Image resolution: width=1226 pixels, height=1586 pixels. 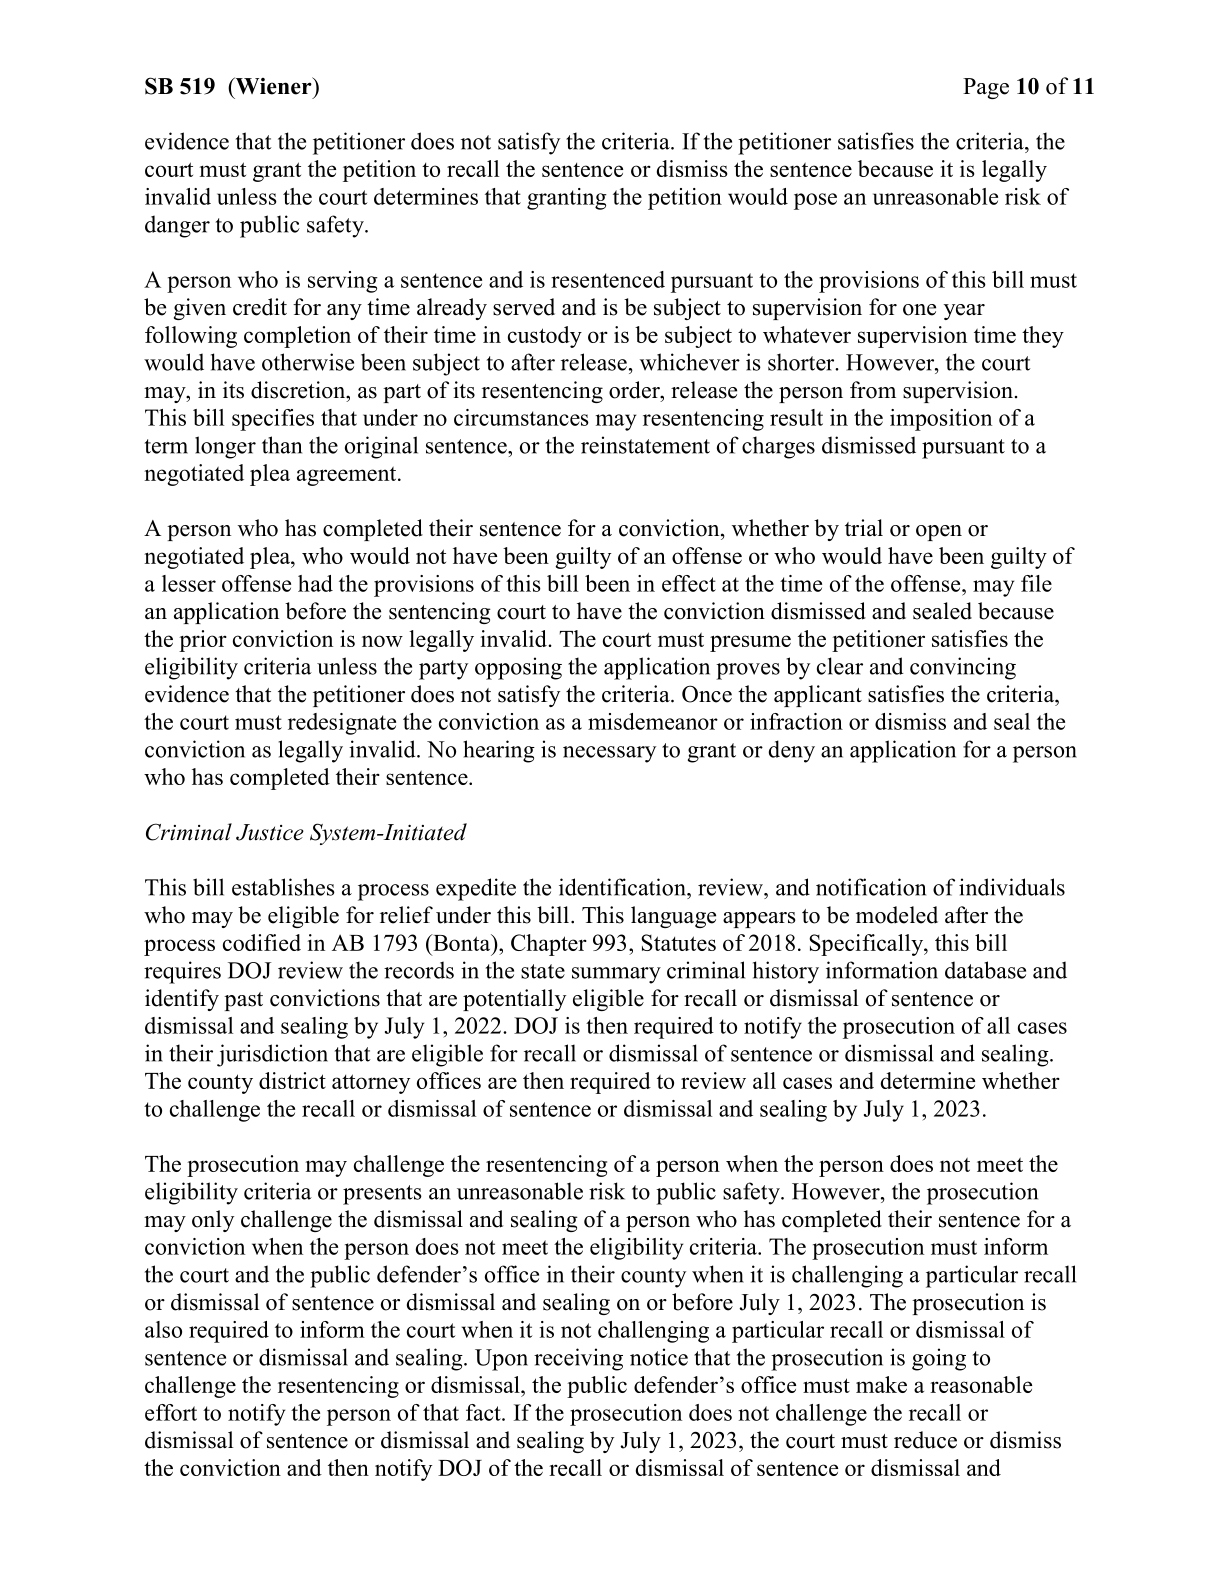 What do you see at coordinates (171, 1412) in the screenshot?
I see `effort` at bounding box center [171, 1412].
